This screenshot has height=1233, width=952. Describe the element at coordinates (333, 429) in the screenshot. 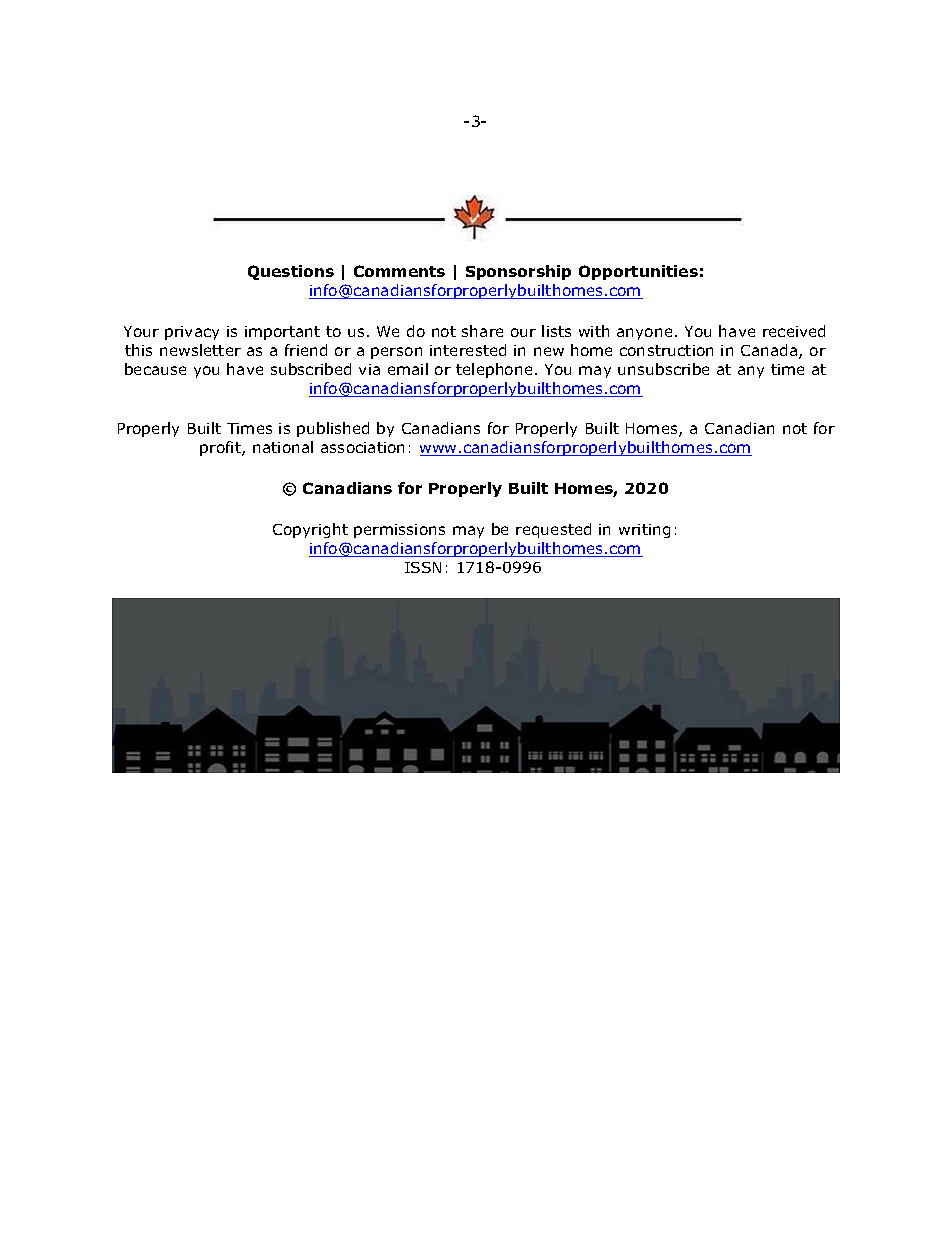

I see `published` at that location.
